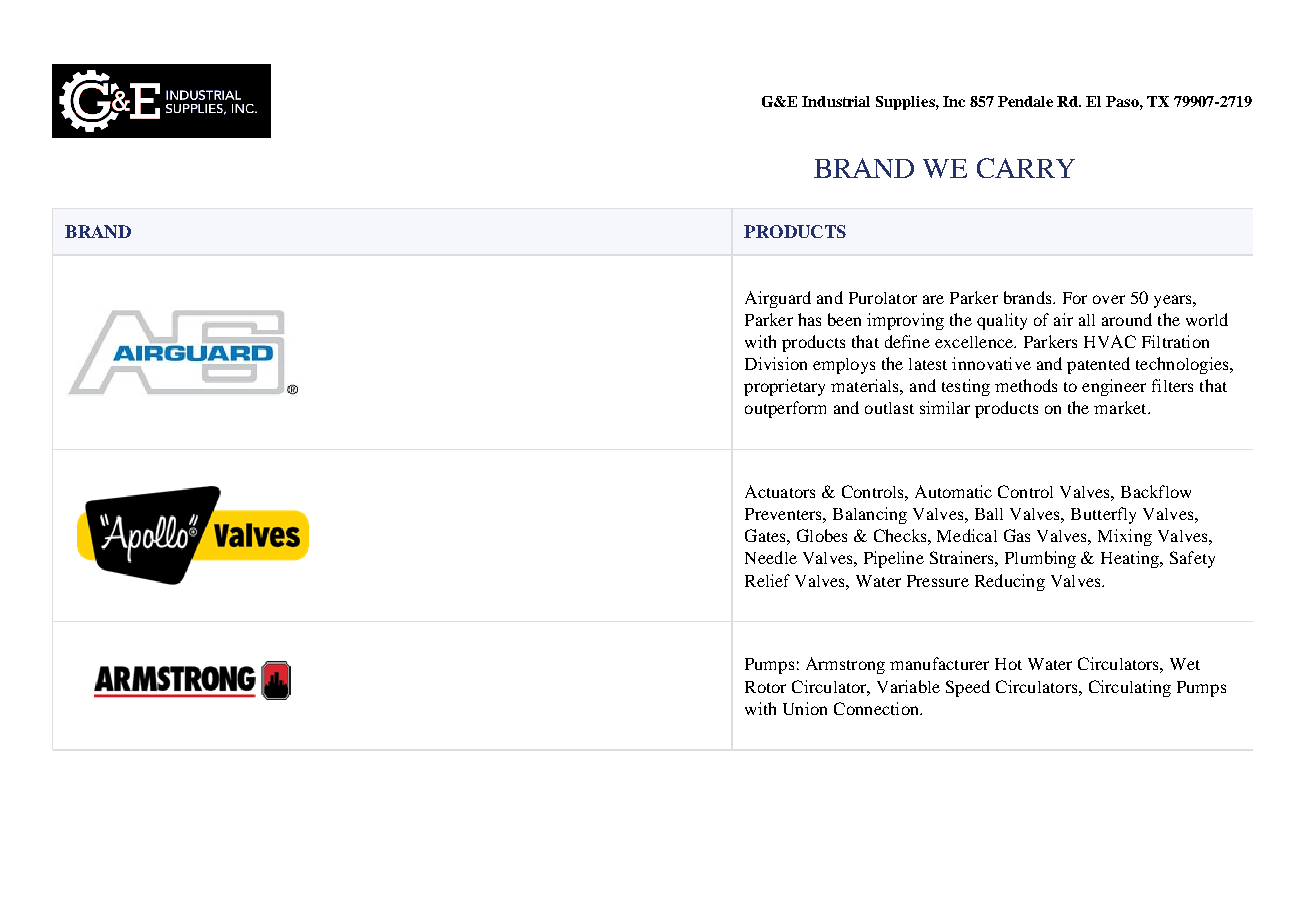 The image size is (1308, 924). Describe the element at coordinates (954, 101) in the screenshot. I see `Inc` at that location.
